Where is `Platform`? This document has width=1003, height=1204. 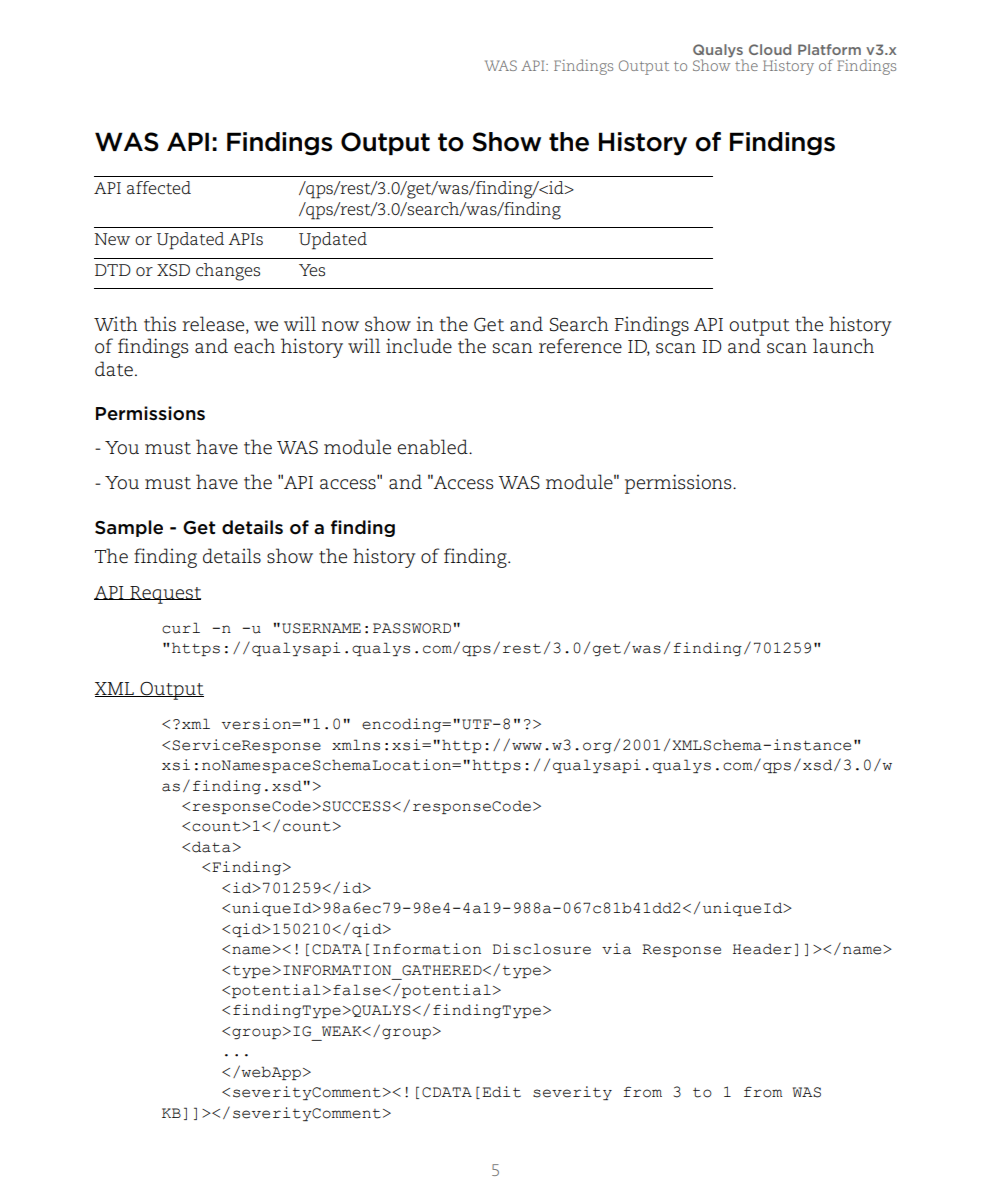 Platform is located at coordinates (829, 49).
